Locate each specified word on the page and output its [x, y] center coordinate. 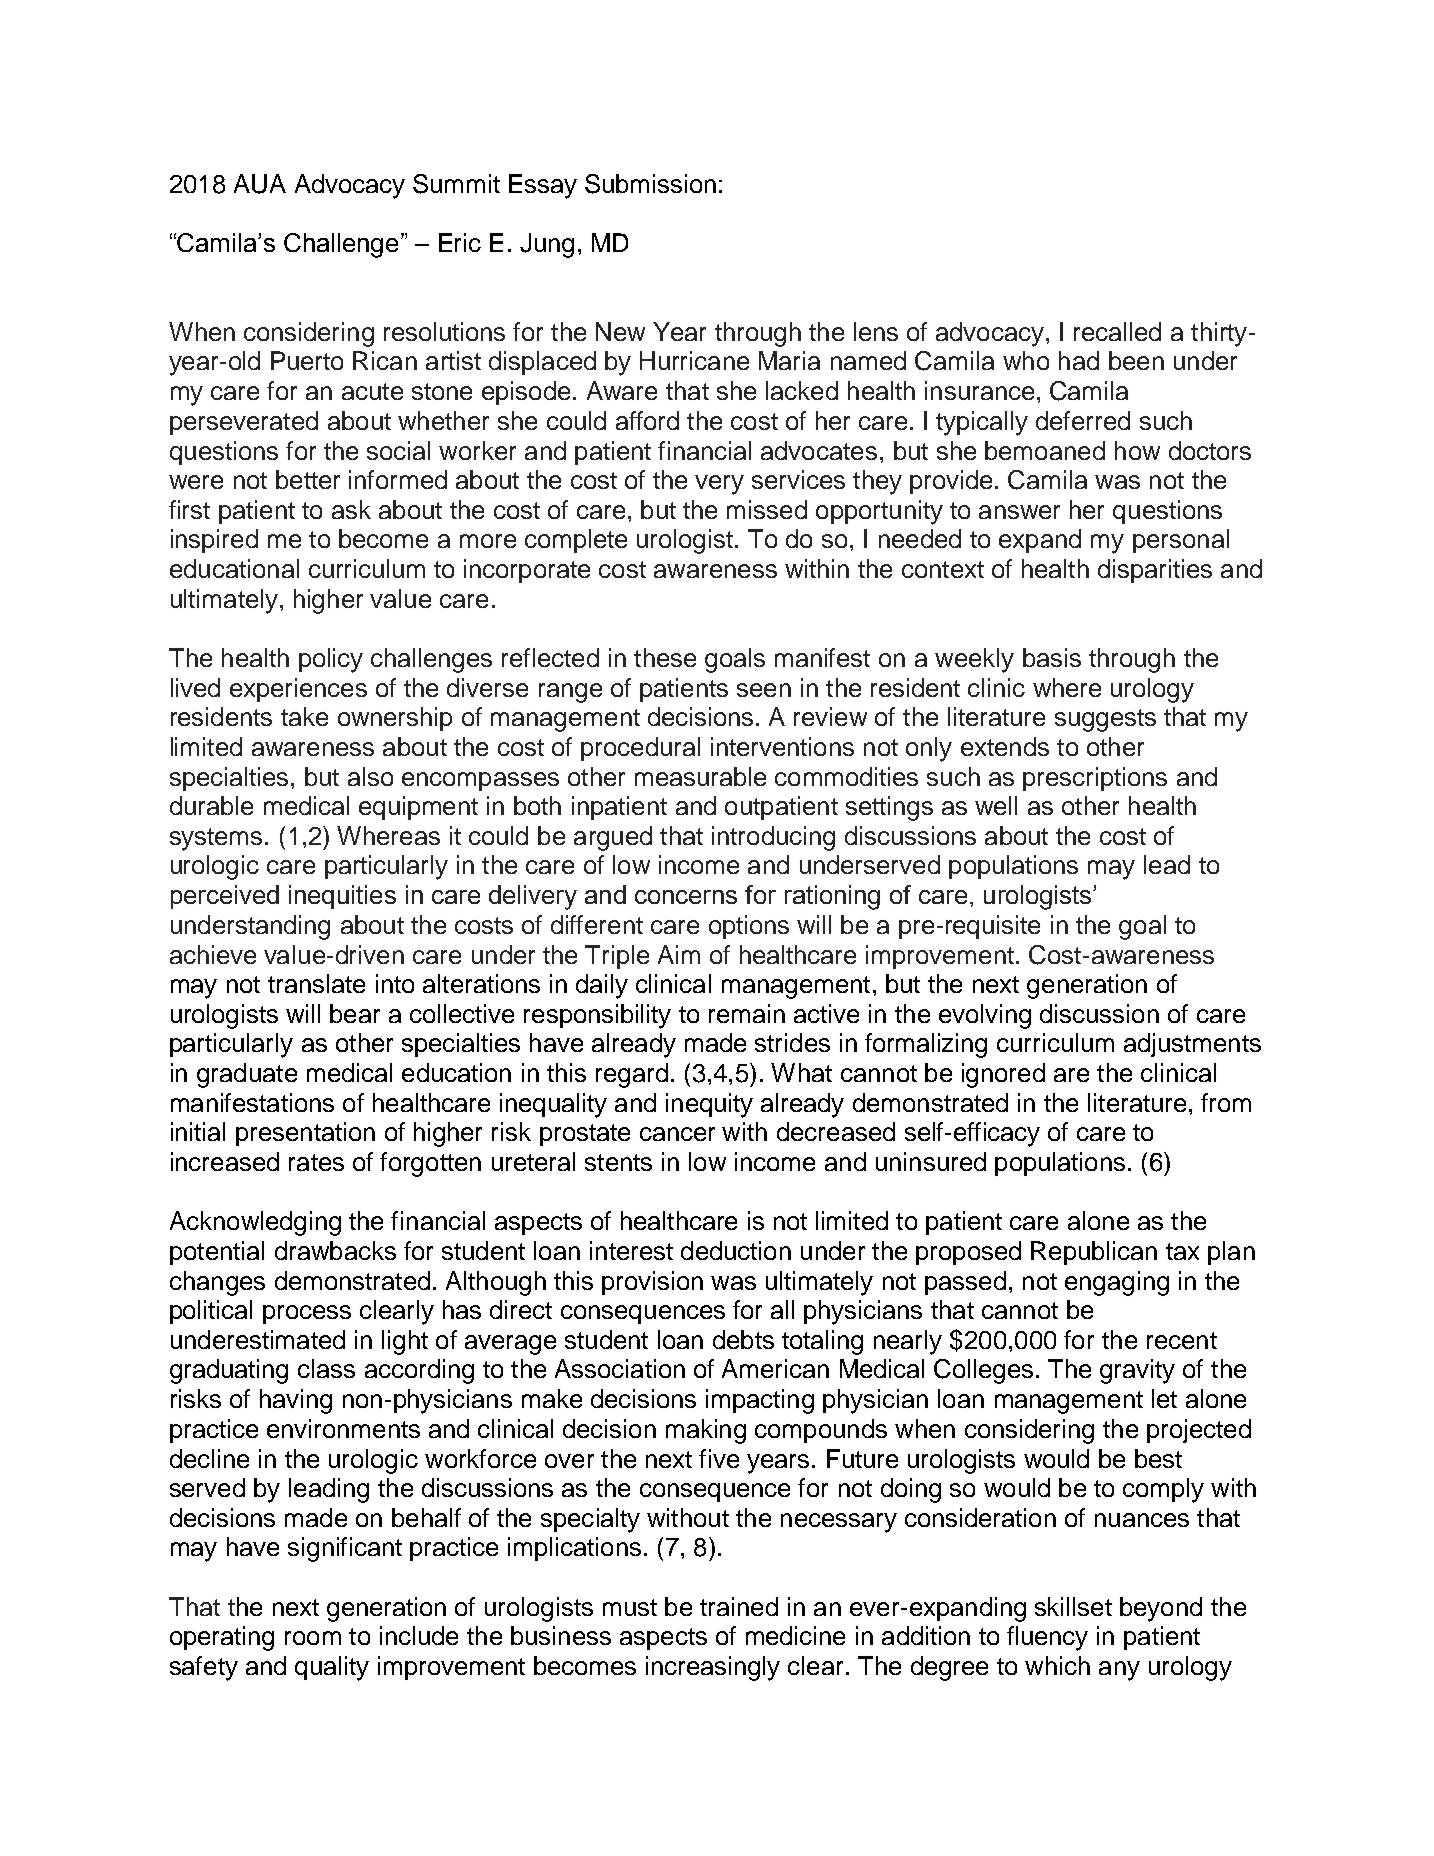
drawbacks [335, 1250]
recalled [1117, 331]
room [313, 1638]
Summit [456, 184]
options [749, 927]
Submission [650, 184]
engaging [1117, 1283]
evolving [985, 1016]
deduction [736, 1250]
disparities [1155, 571]
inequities [342, 897]
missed [767, 509]
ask [351, 509]
